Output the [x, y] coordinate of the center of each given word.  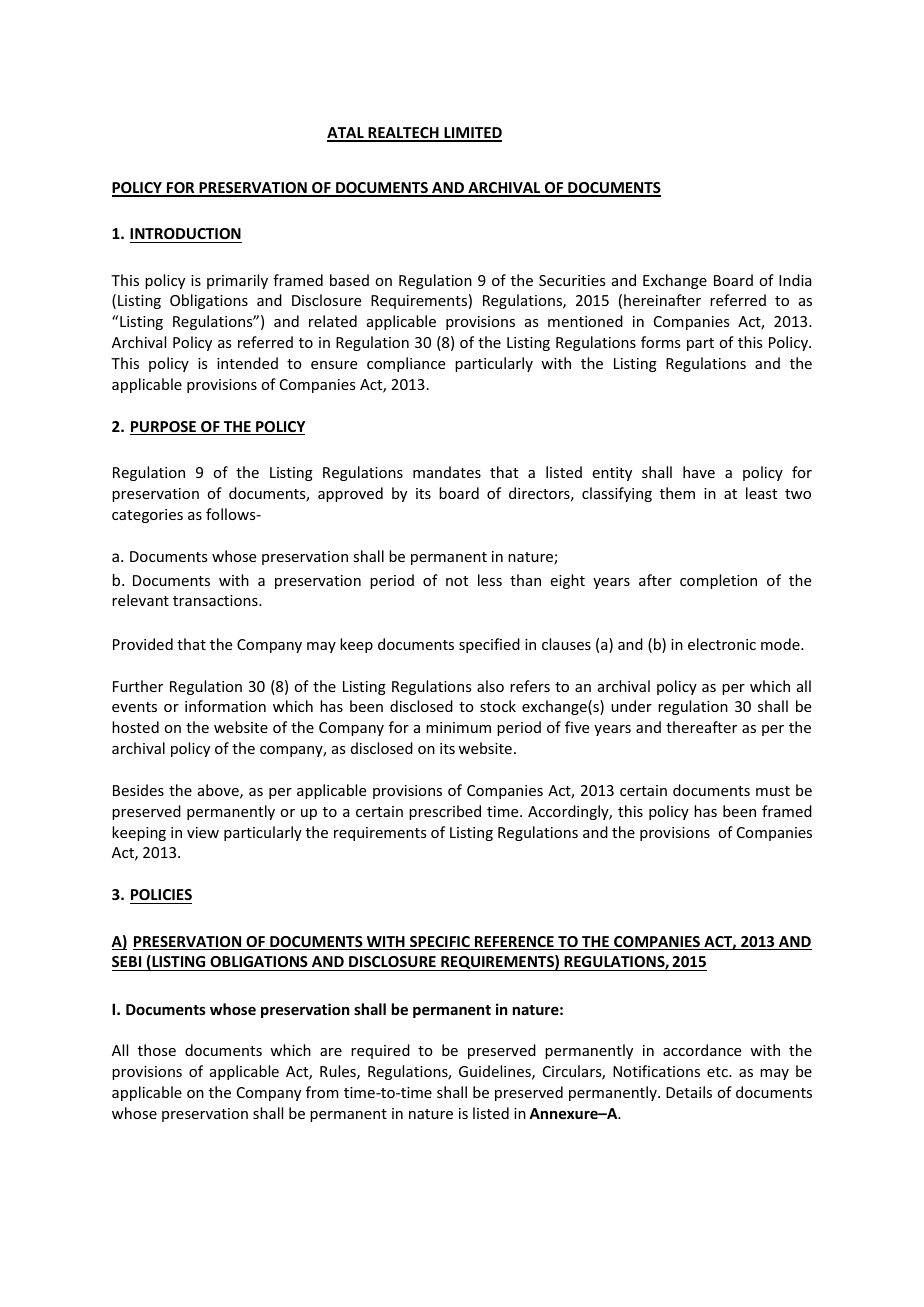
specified [489, 645]
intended [247, 363]
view [203, 832]
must [773, 791]
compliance [406, 364]
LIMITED [472, 134]
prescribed [445, 812]
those [157, 1050]
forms [660, 342]
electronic [722, 644]
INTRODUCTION [186, 235]
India [795, 280]
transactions [216, 600]
